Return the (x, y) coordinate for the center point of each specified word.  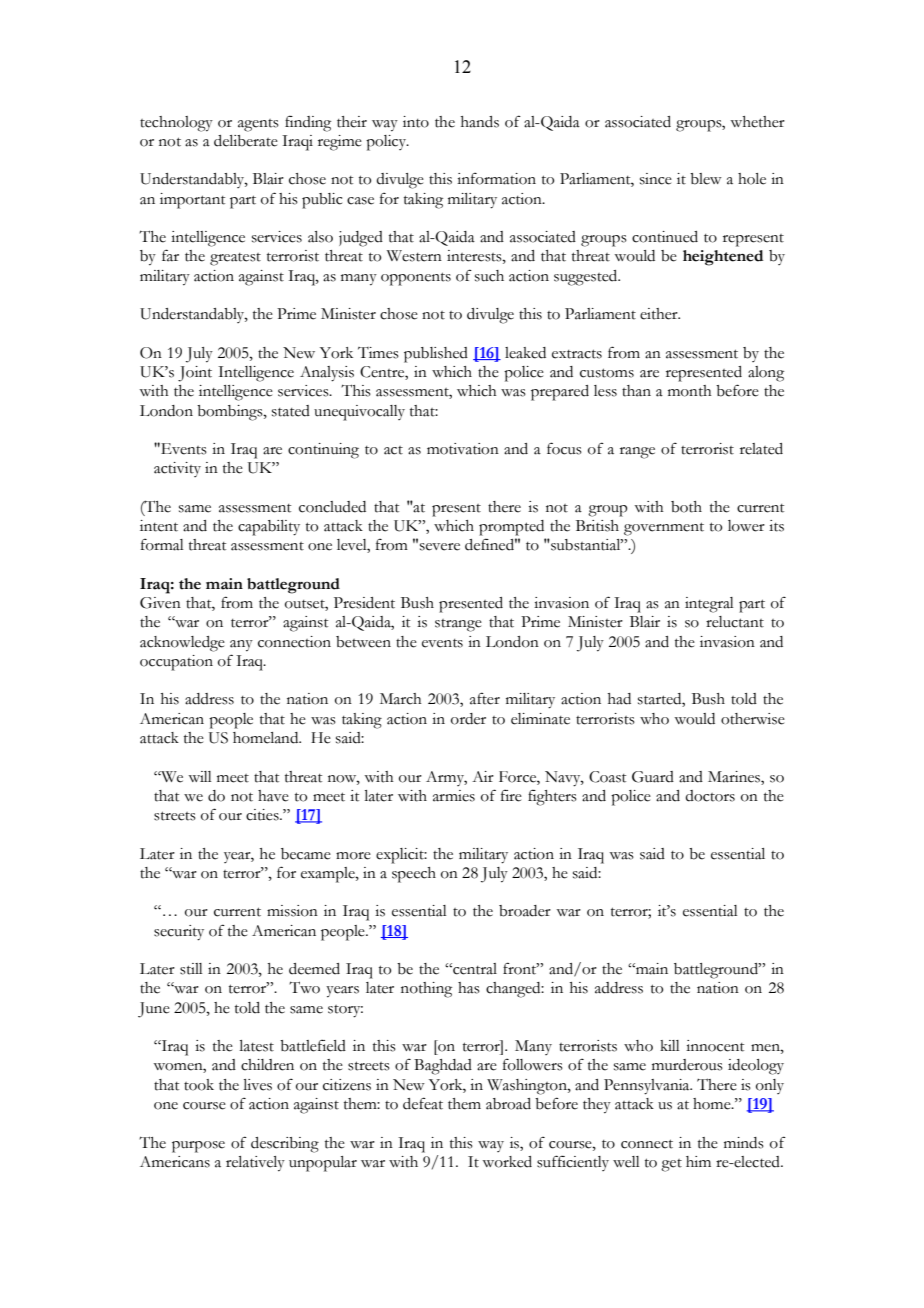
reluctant (735, 622)
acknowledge (182, 644)
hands (480, 122)
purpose (198, 1147)
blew (706, 179)
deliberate (246, 141)
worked (507, 1162)
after (485, 698)
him (698, 1161)
